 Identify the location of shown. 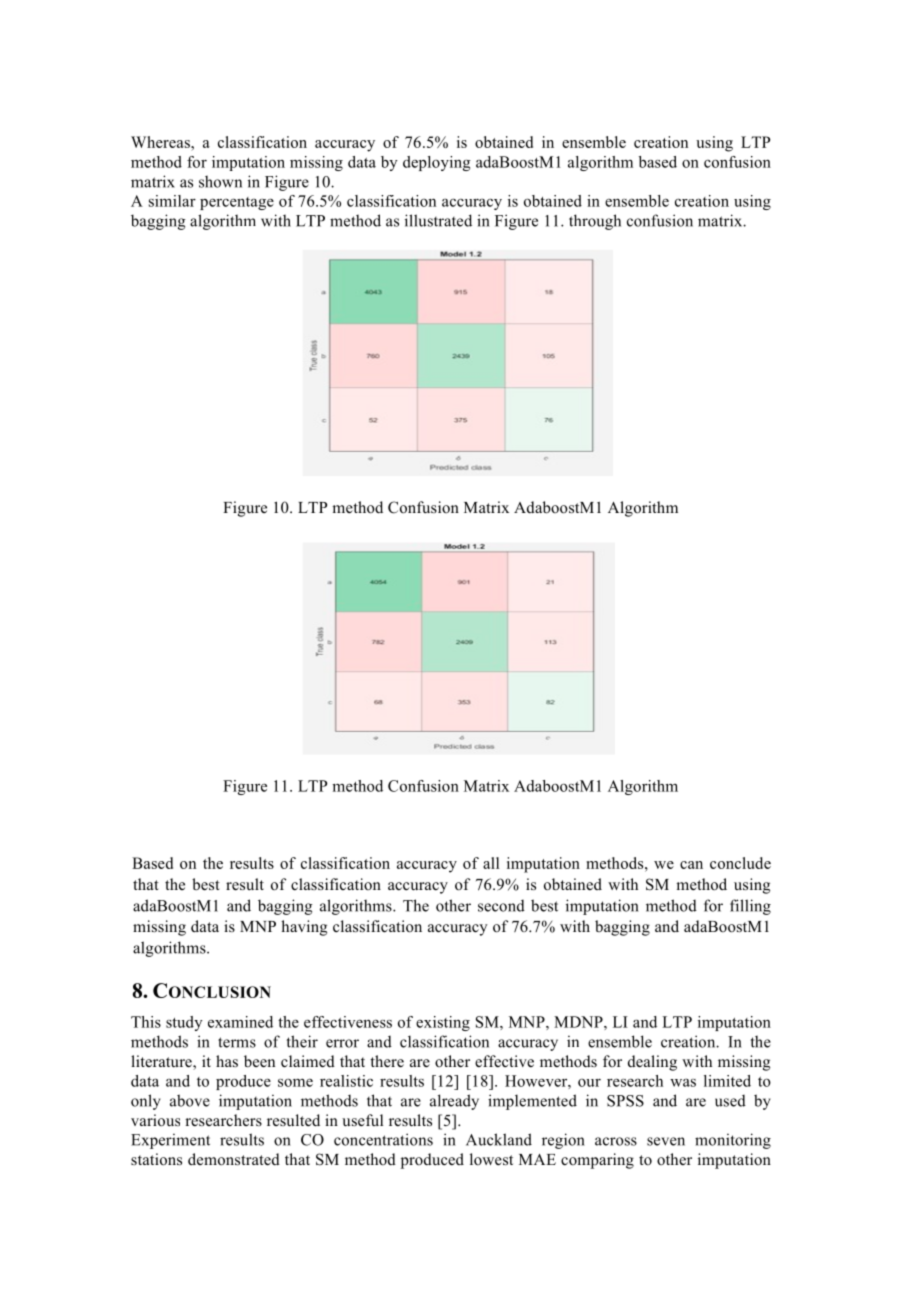
(220, 182).
